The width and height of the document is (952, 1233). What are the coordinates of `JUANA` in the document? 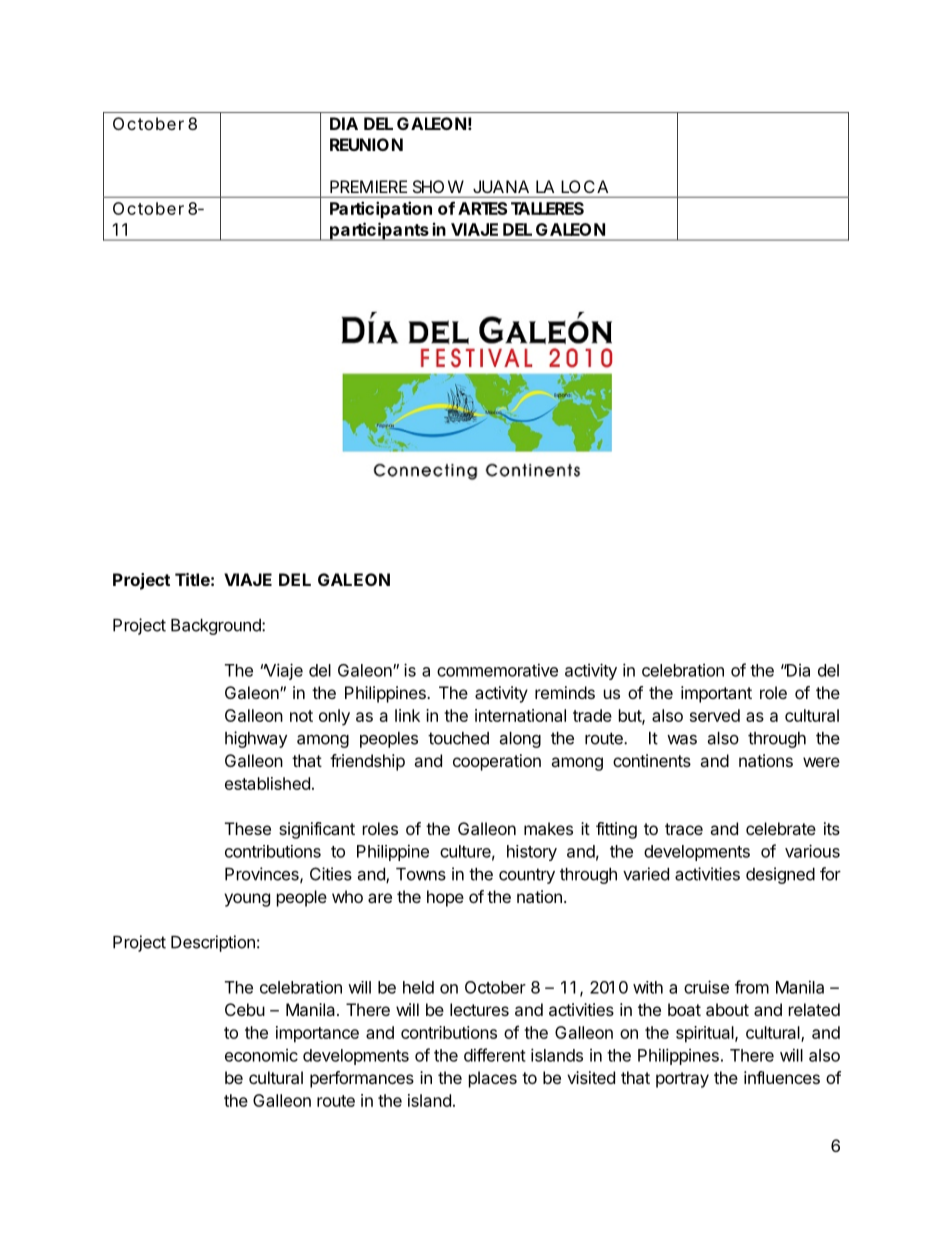 It's located at (501, 186).
